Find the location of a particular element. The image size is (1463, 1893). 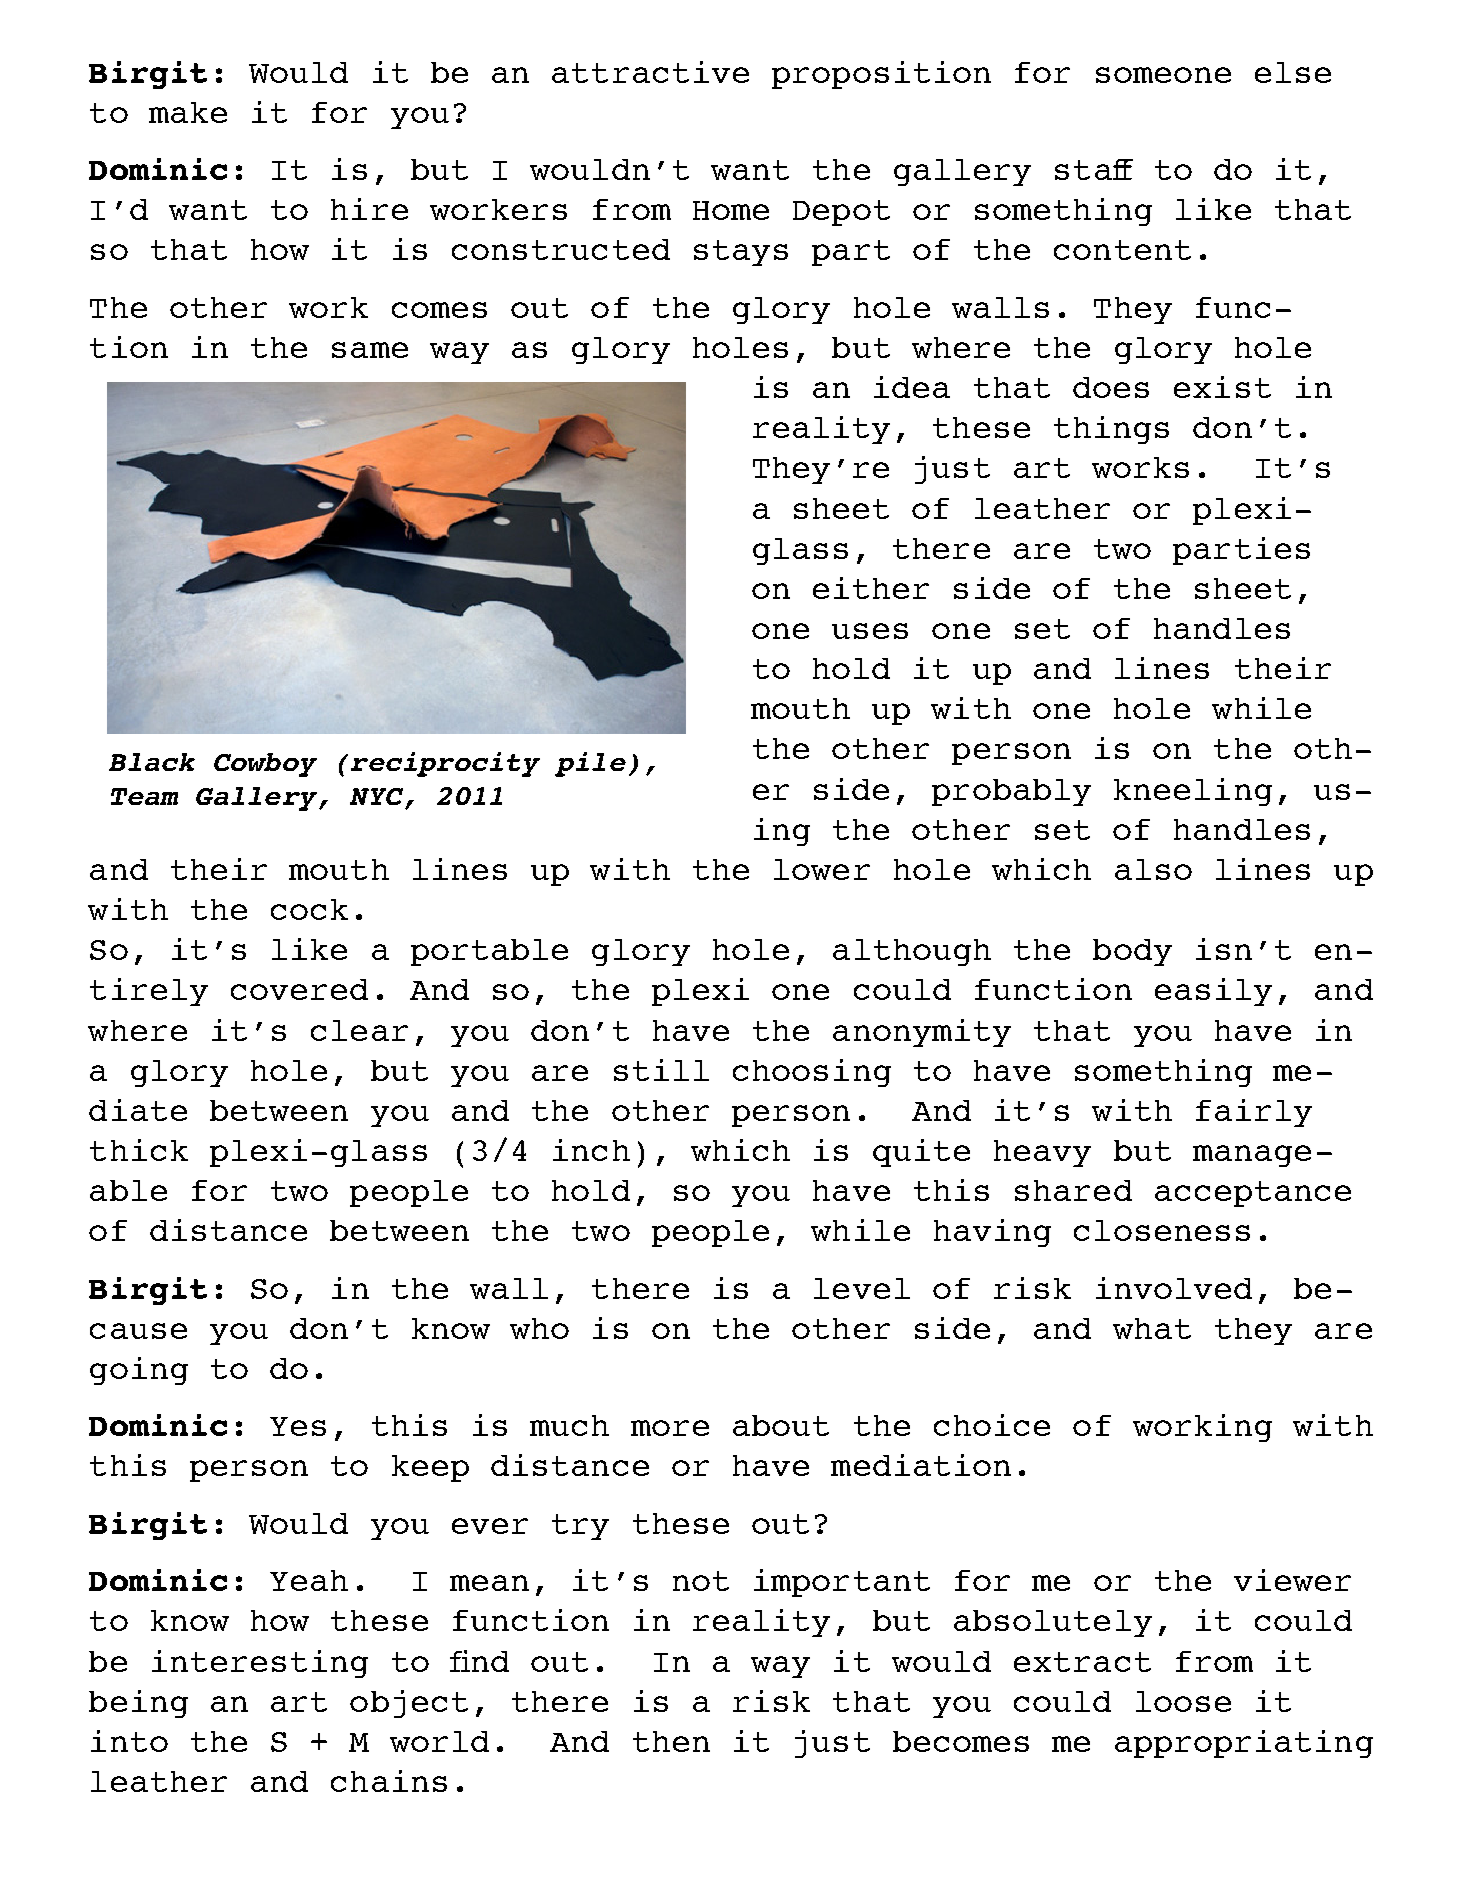

someone is located at coordinates (1163, 75).
